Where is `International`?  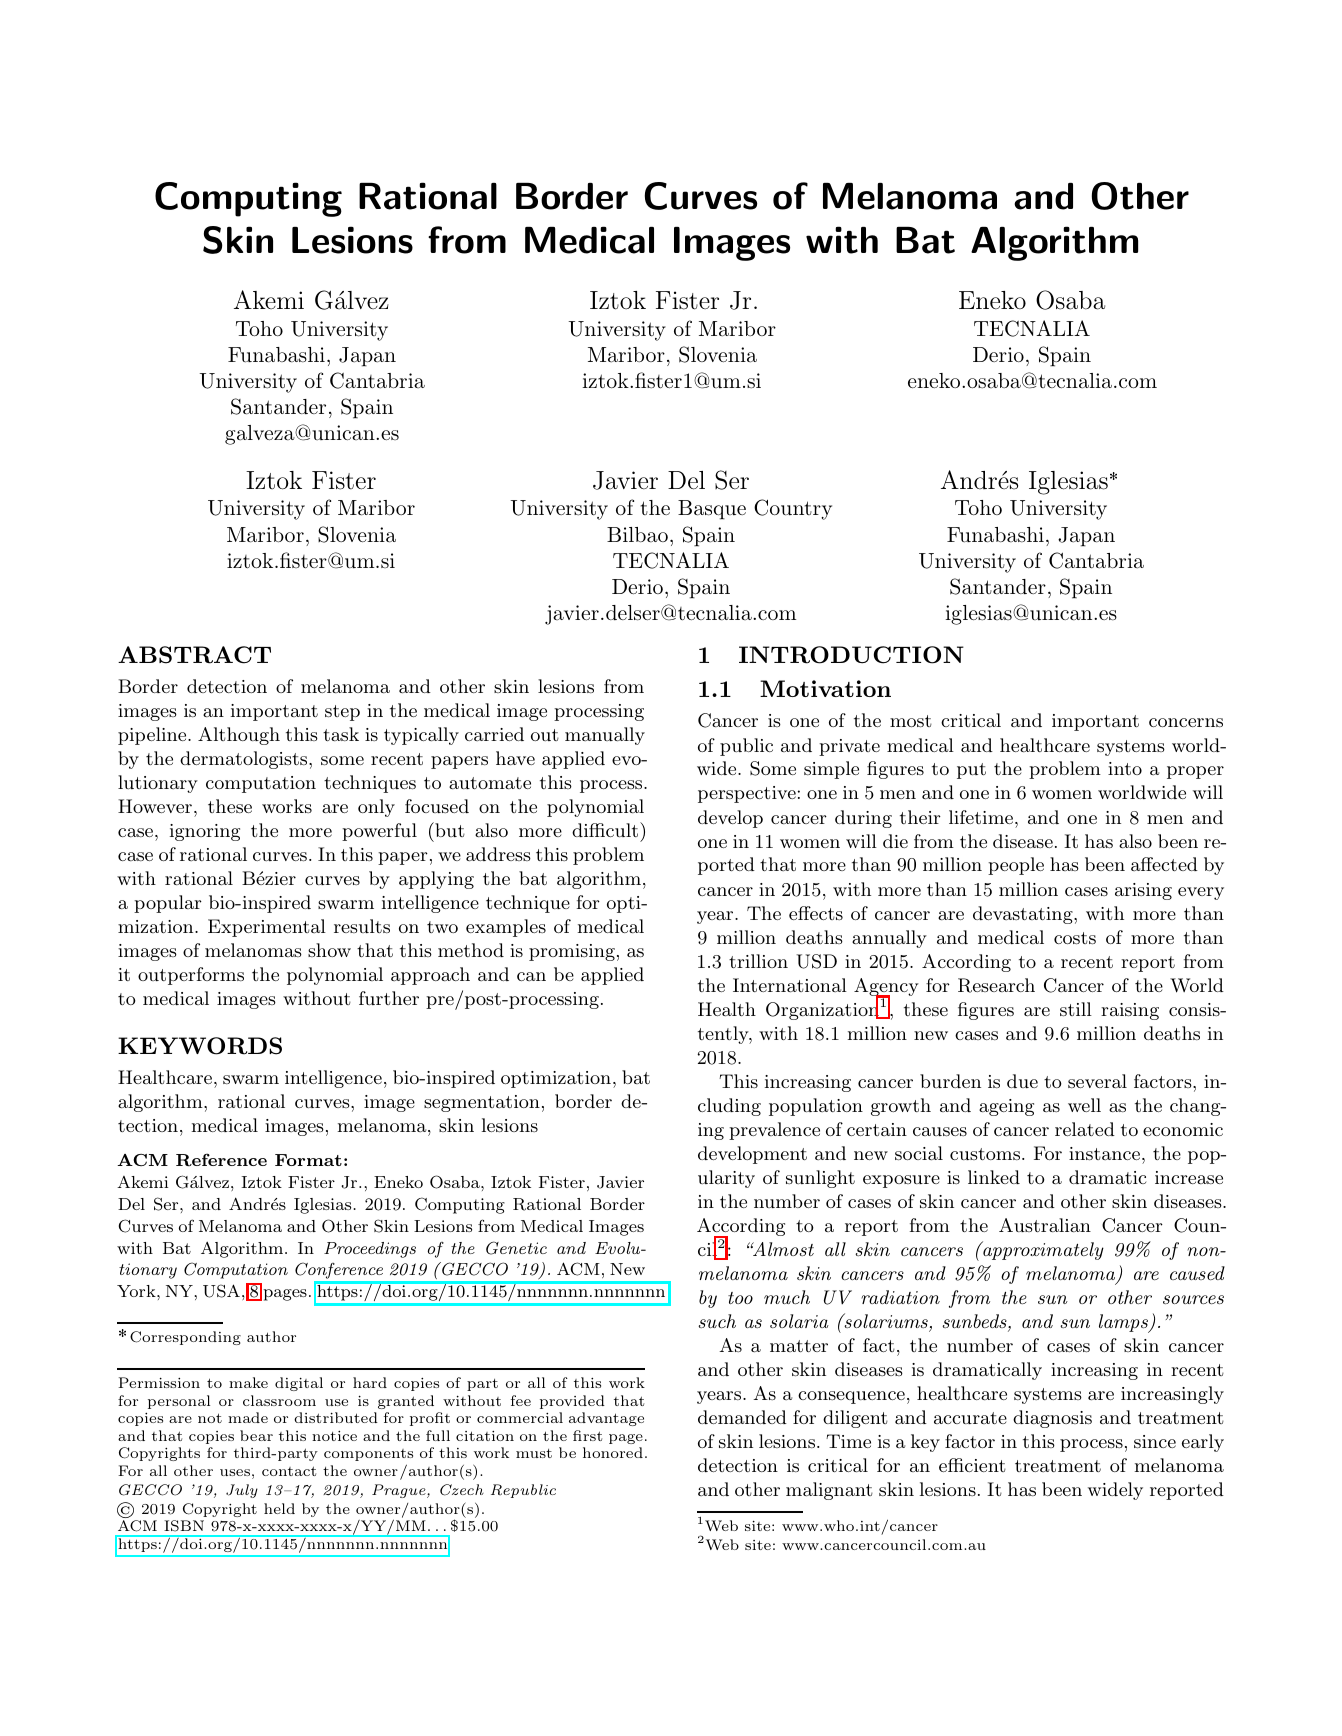 International is located at coordinates (790, 985).
